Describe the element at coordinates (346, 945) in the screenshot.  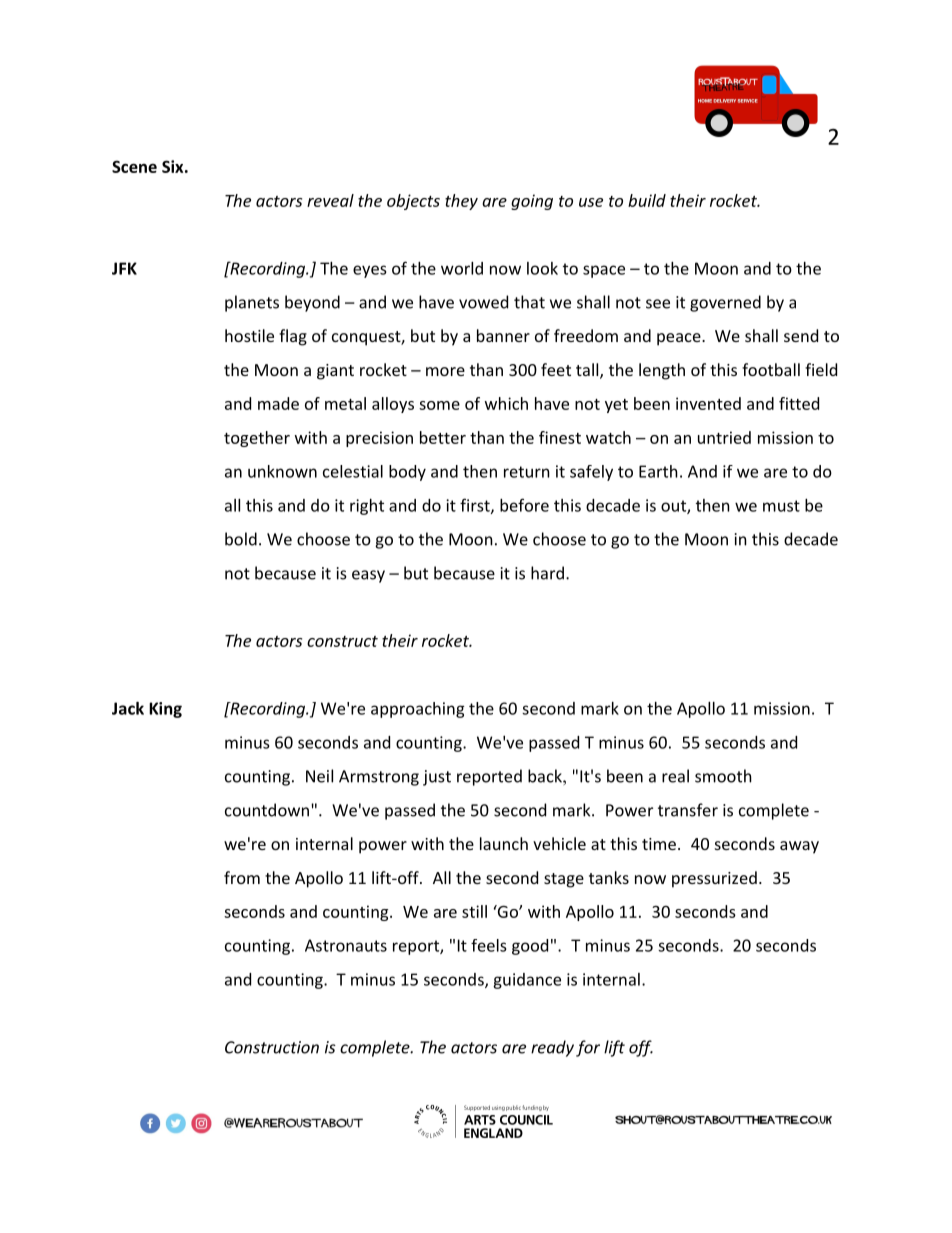
I see `Astronauts` at that location.
